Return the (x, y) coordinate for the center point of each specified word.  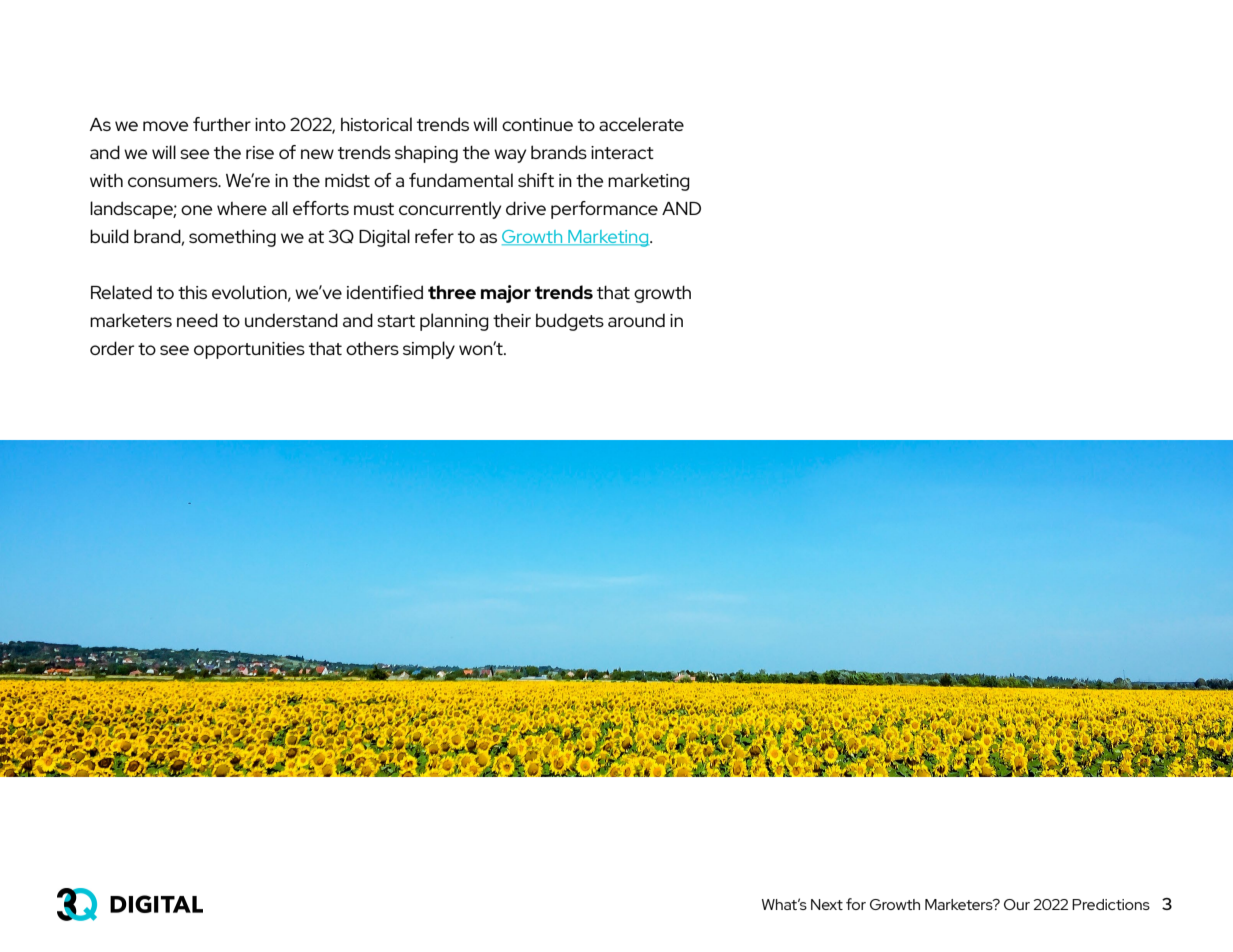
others (372, 348)
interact (622, 152)
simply (429, 350)
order (112, 348)
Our (1017, 904)
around (636, 320)
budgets (570, 322)
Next (827, 904)
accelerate (641, 124)
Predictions (1111, 904)
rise (260, 152)
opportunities (249, 350)
